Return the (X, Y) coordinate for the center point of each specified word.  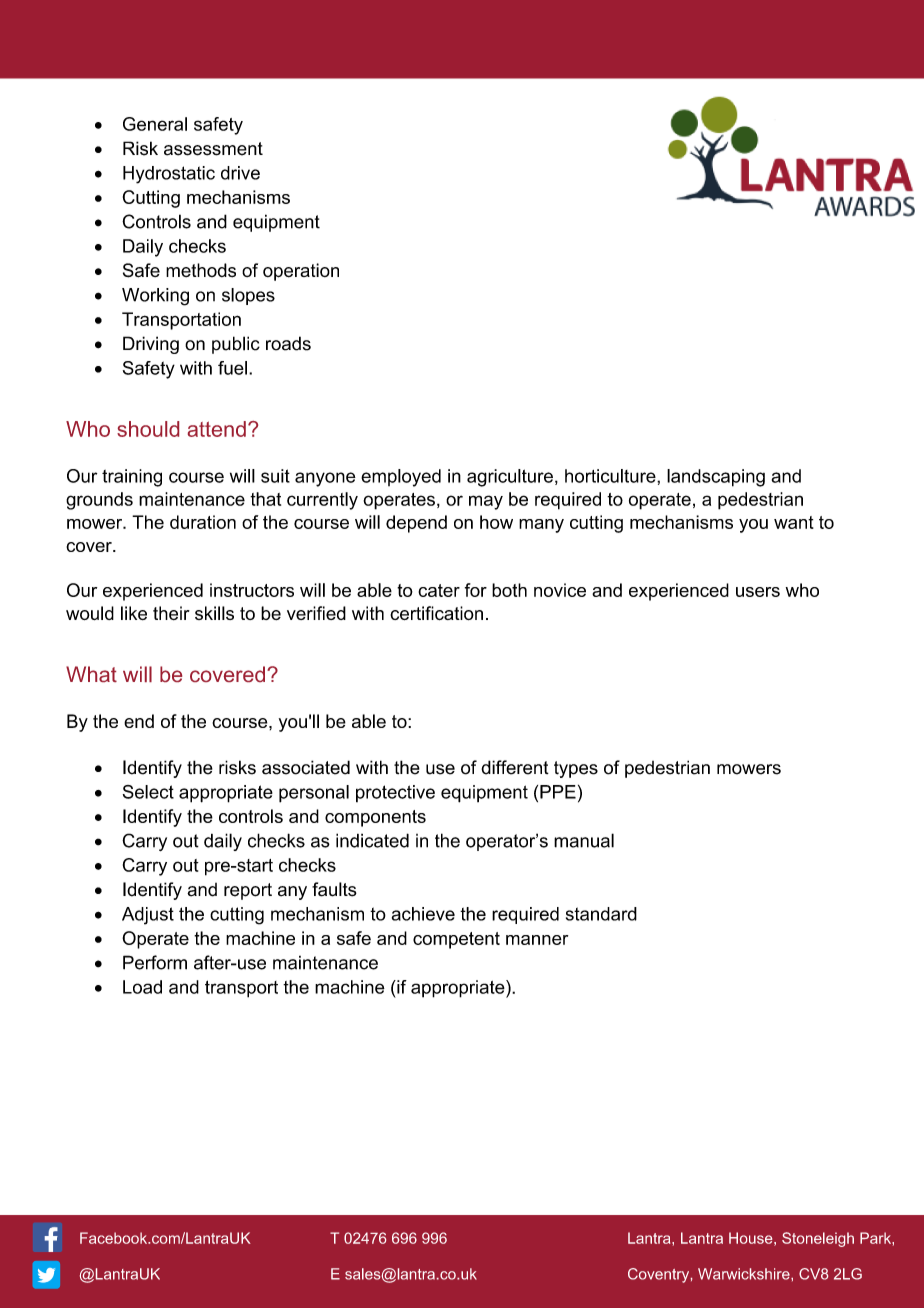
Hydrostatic (169, 175)
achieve (423, 914)
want (794, 522)
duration (203, 522)
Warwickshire (745, 1274)
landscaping (716, 478)
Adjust (148, 916)
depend (416, 524)
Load (142, 987)
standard (601, 914)
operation (301, 272)
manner (537, 940)
